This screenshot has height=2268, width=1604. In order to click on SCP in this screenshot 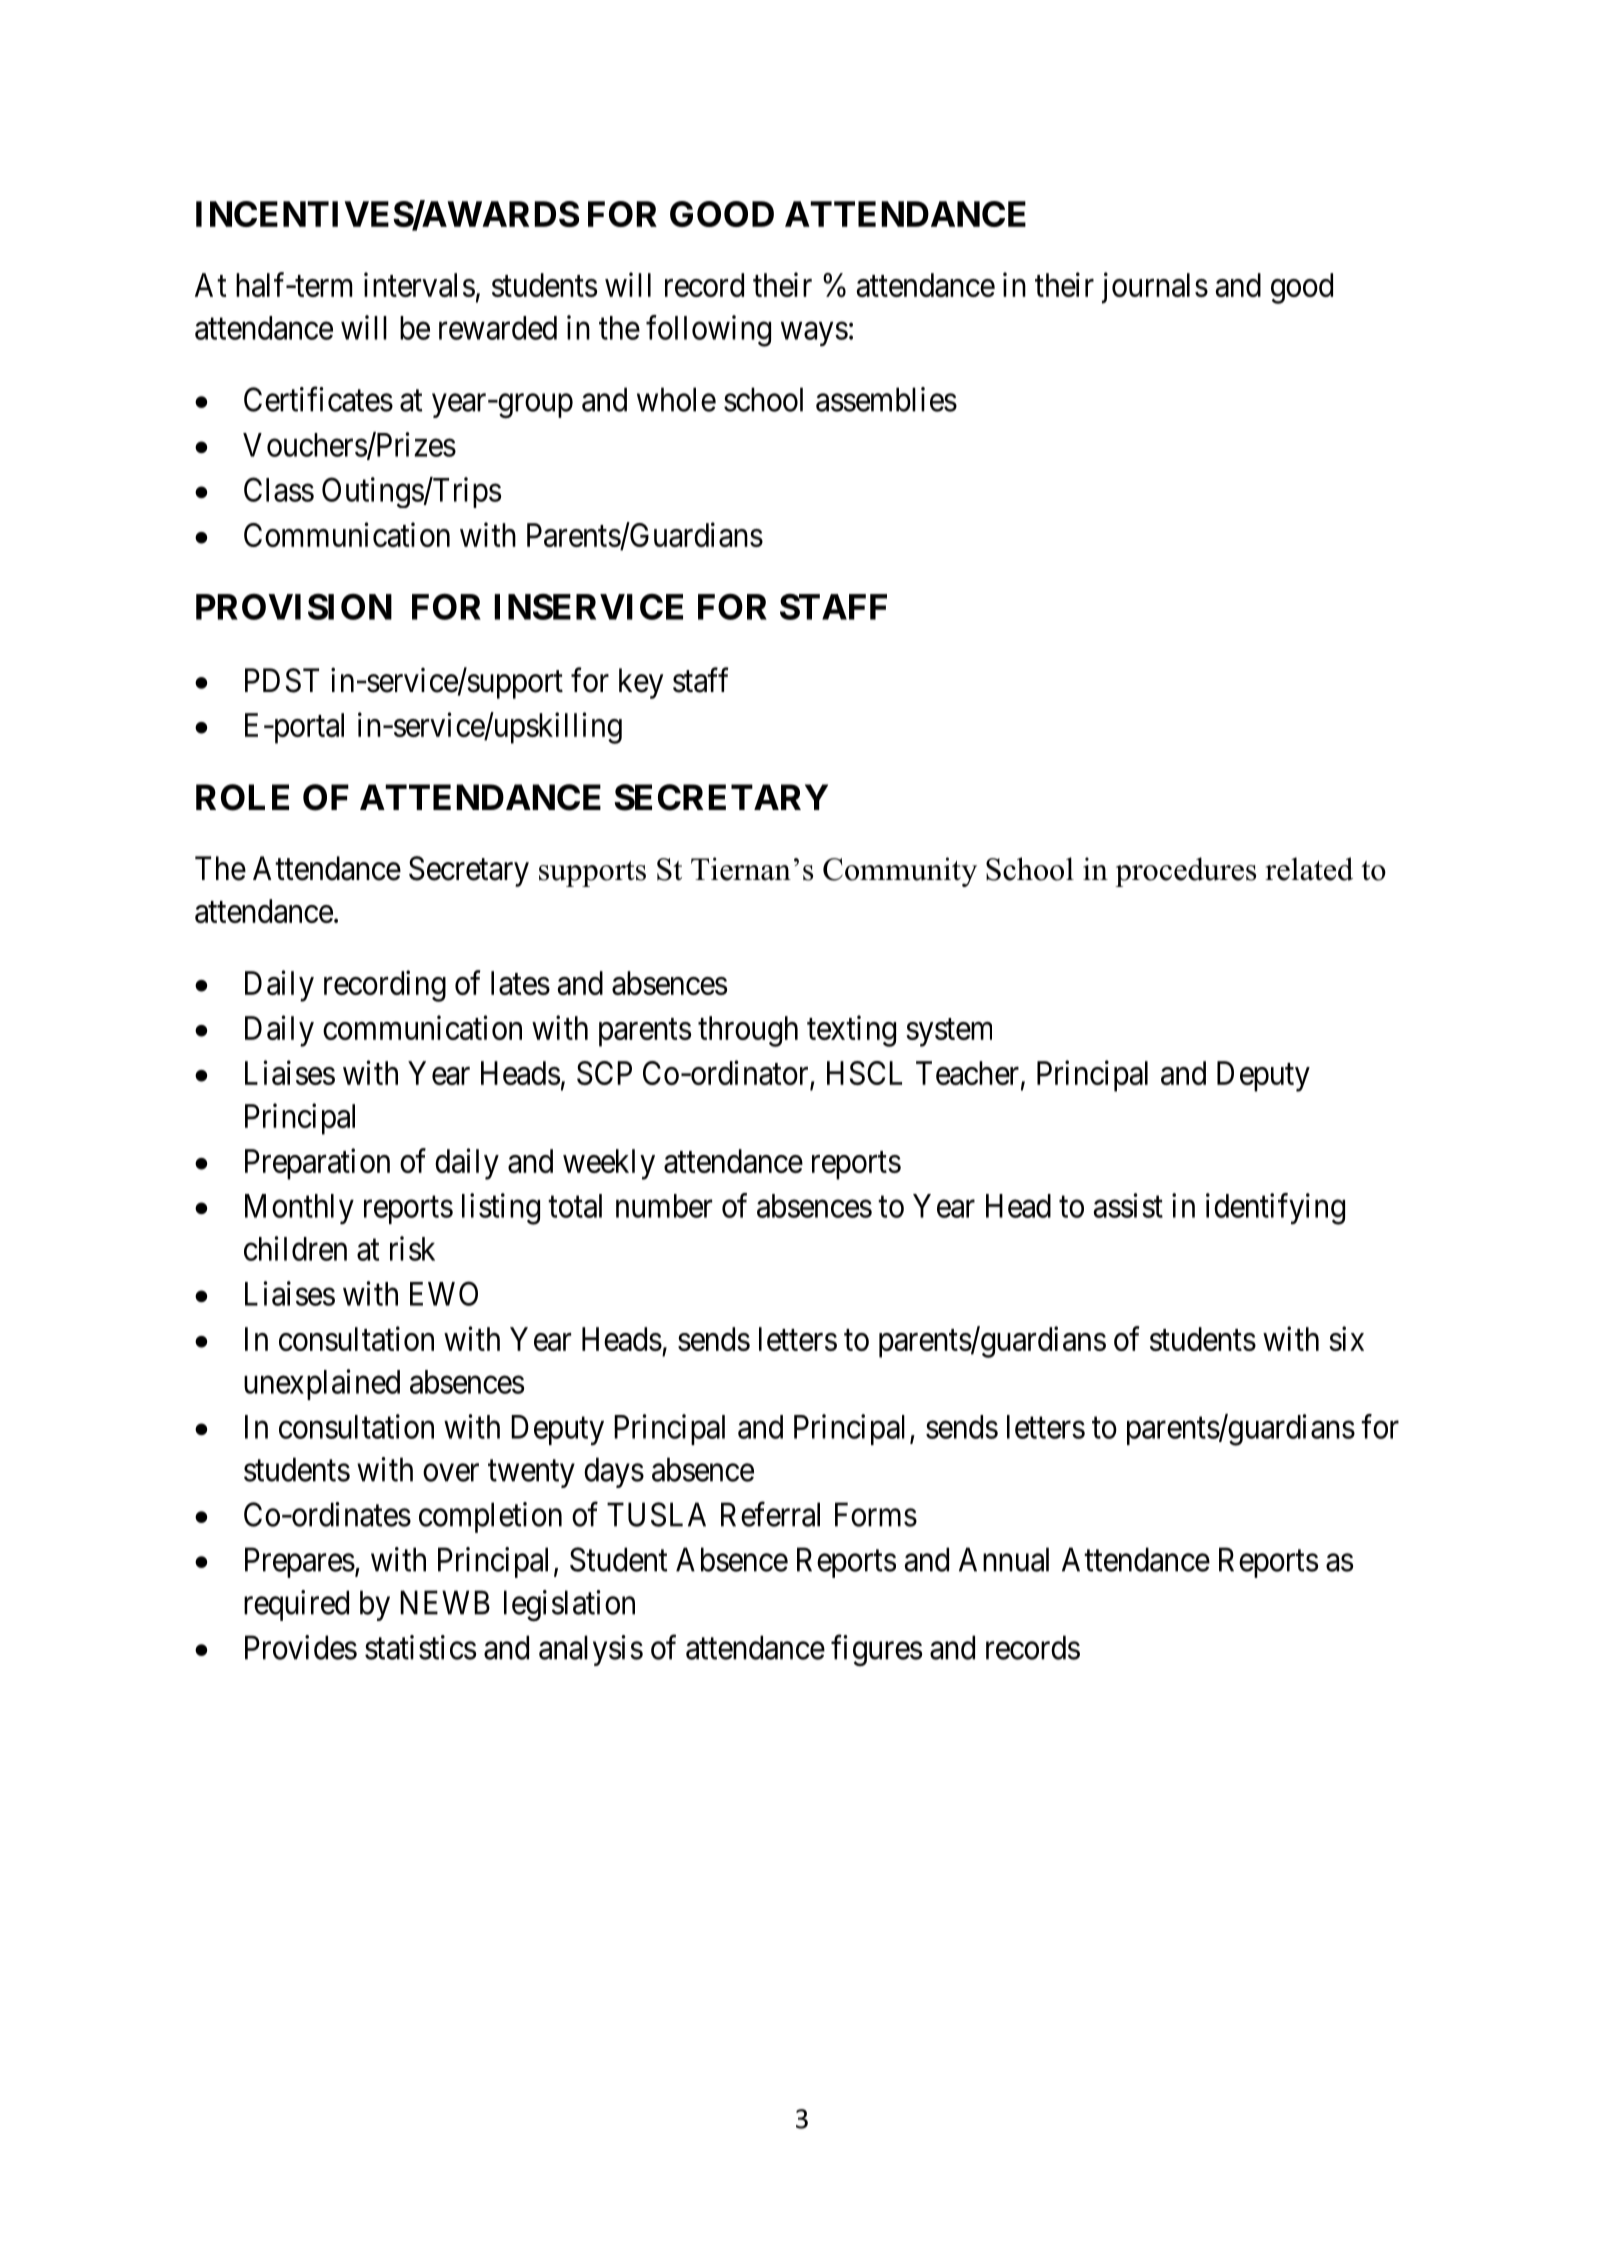, I will do `click(604, 1073)`.
